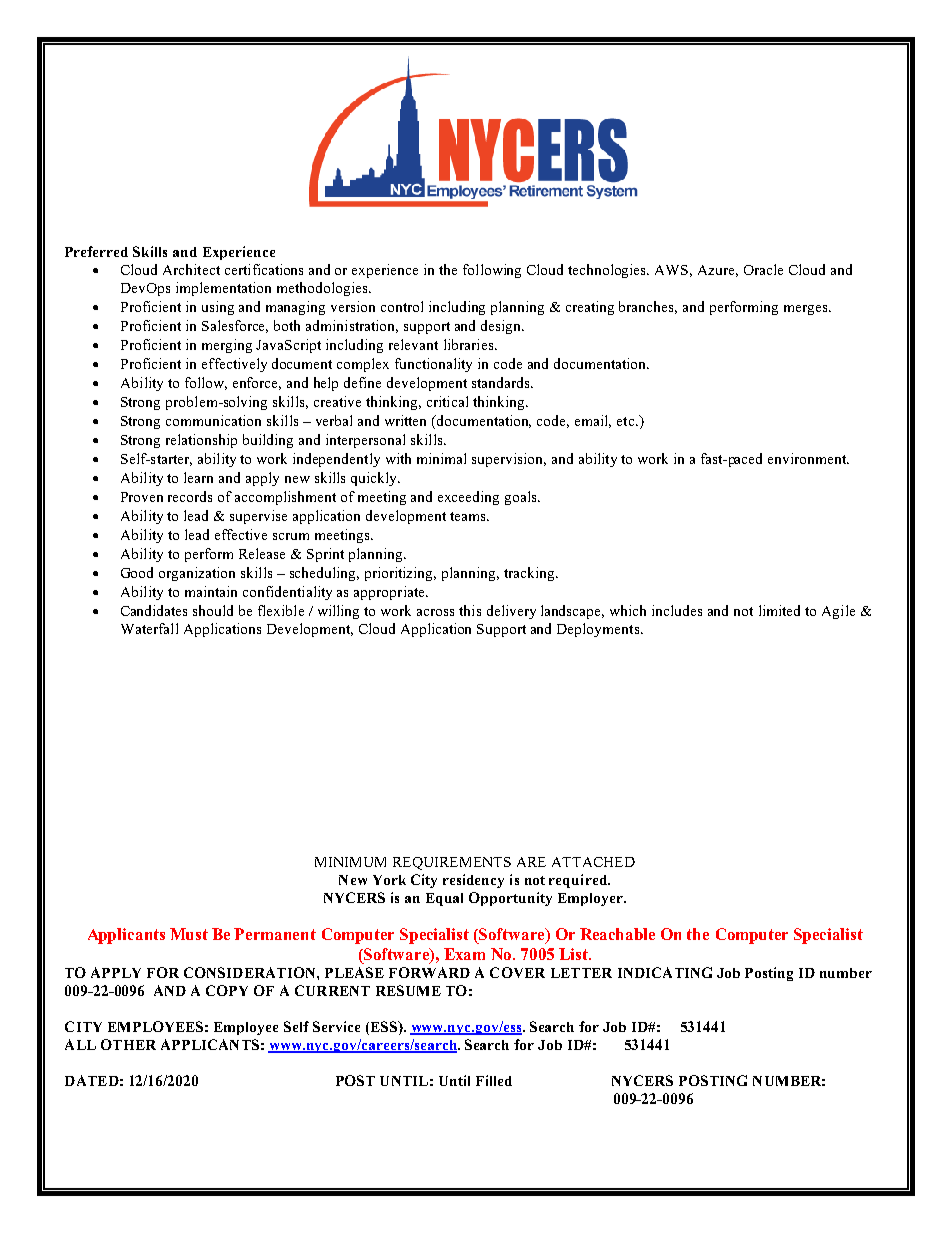 The image size is (952, 1233). Describe the element at coordinates (665, 972) in the page. I see `INDICATING` at that location.
